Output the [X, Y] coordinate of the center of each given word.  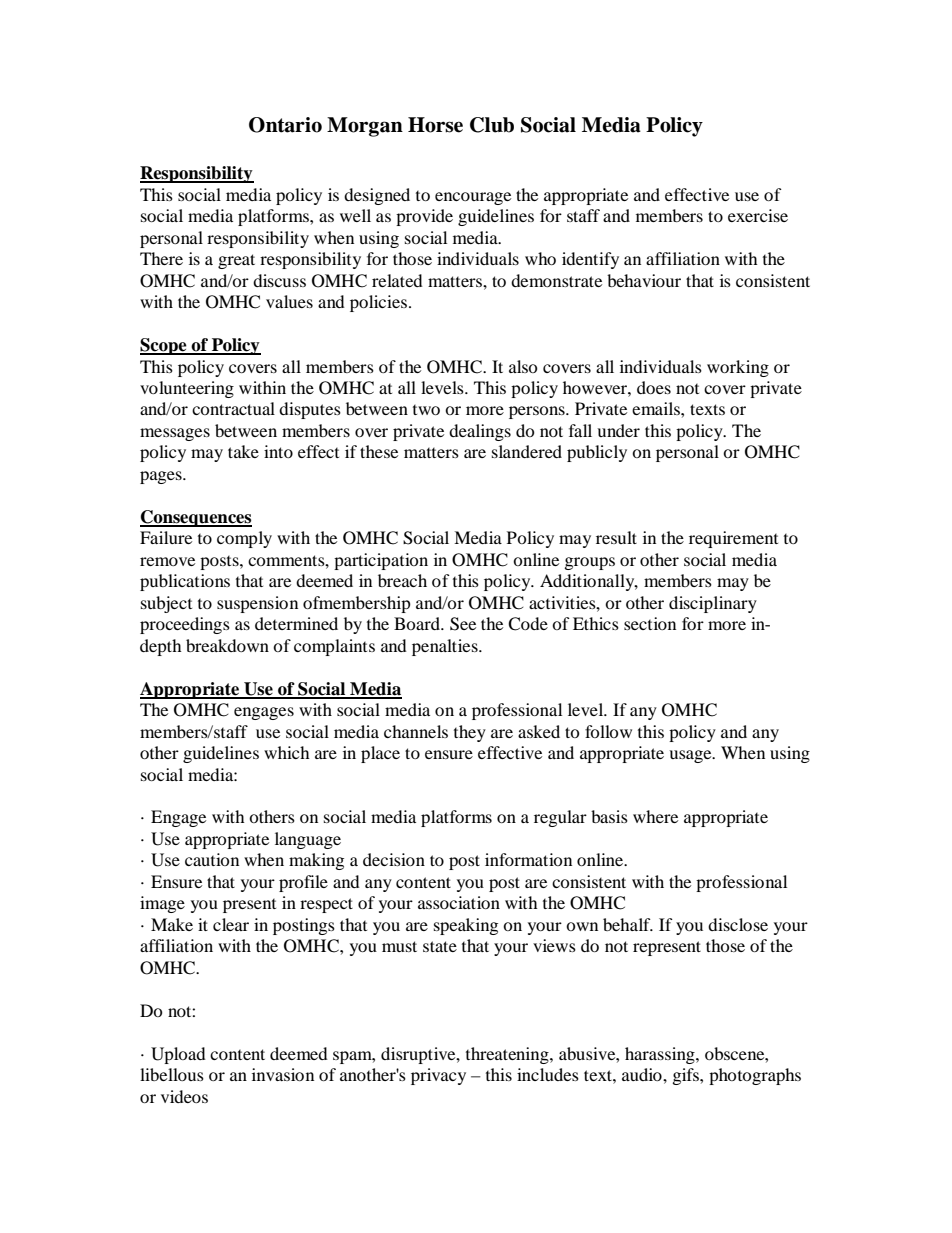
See [463, 624]
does [654, 387]
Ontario [285, 125]
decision [394, 859]
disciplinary [713, 604]
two [426, 410]
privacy [438, 1076]
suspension [257, 604]
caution [212, 859]
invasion [283, 1074]
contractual [233, 408]
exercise [758, 215]
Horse [435, 125]
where [655, 816]
